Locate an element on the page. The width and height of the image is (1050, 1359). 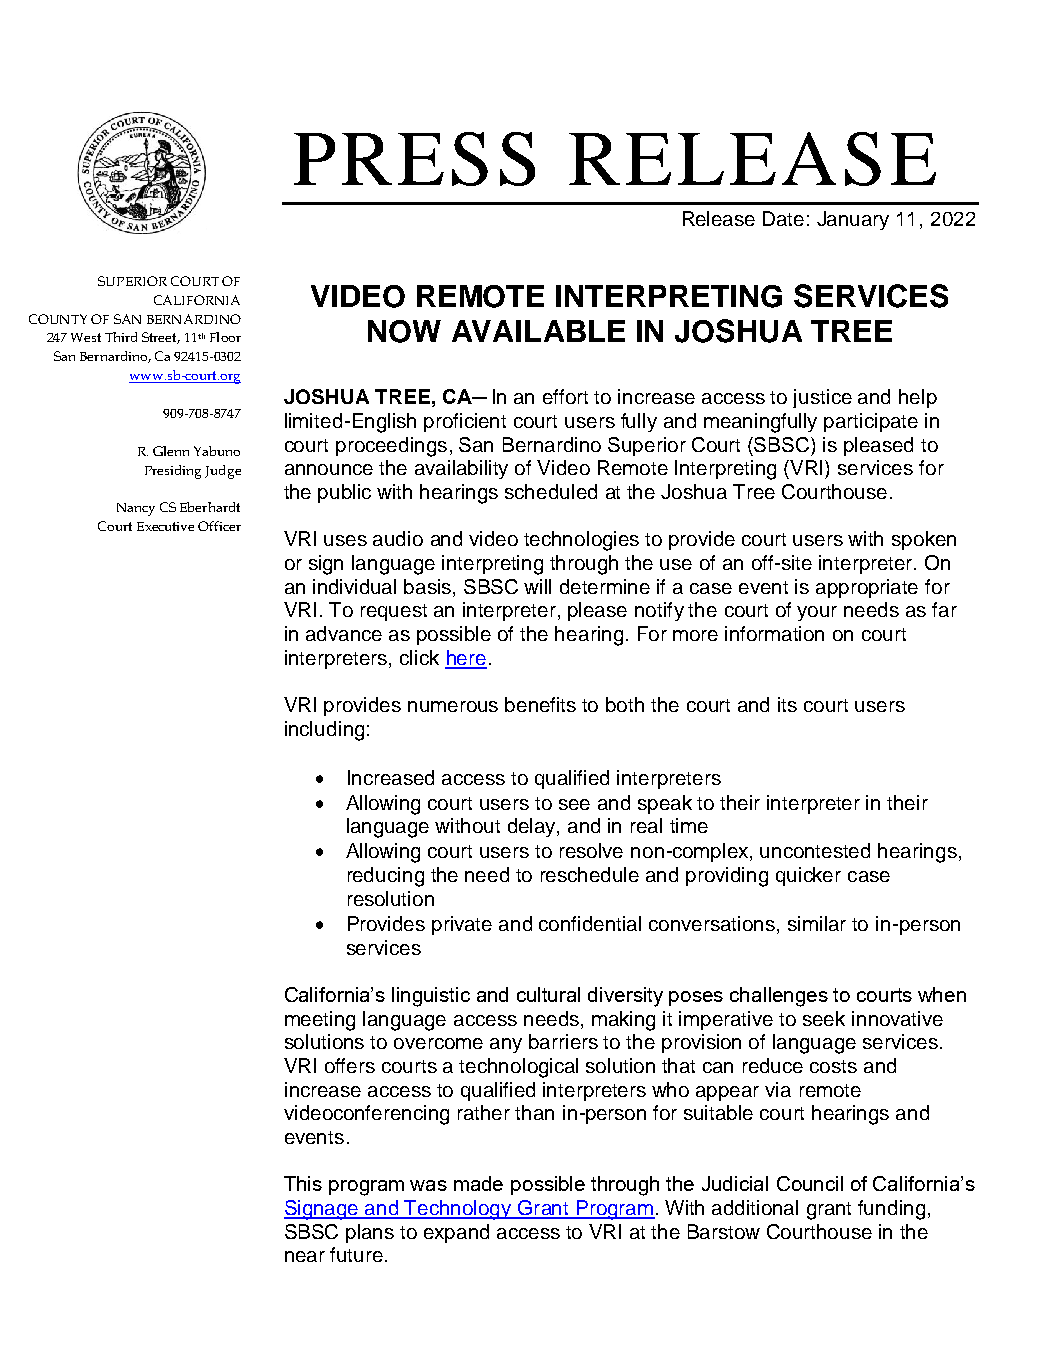
COUNTY is located at coordinates (58, 319).
